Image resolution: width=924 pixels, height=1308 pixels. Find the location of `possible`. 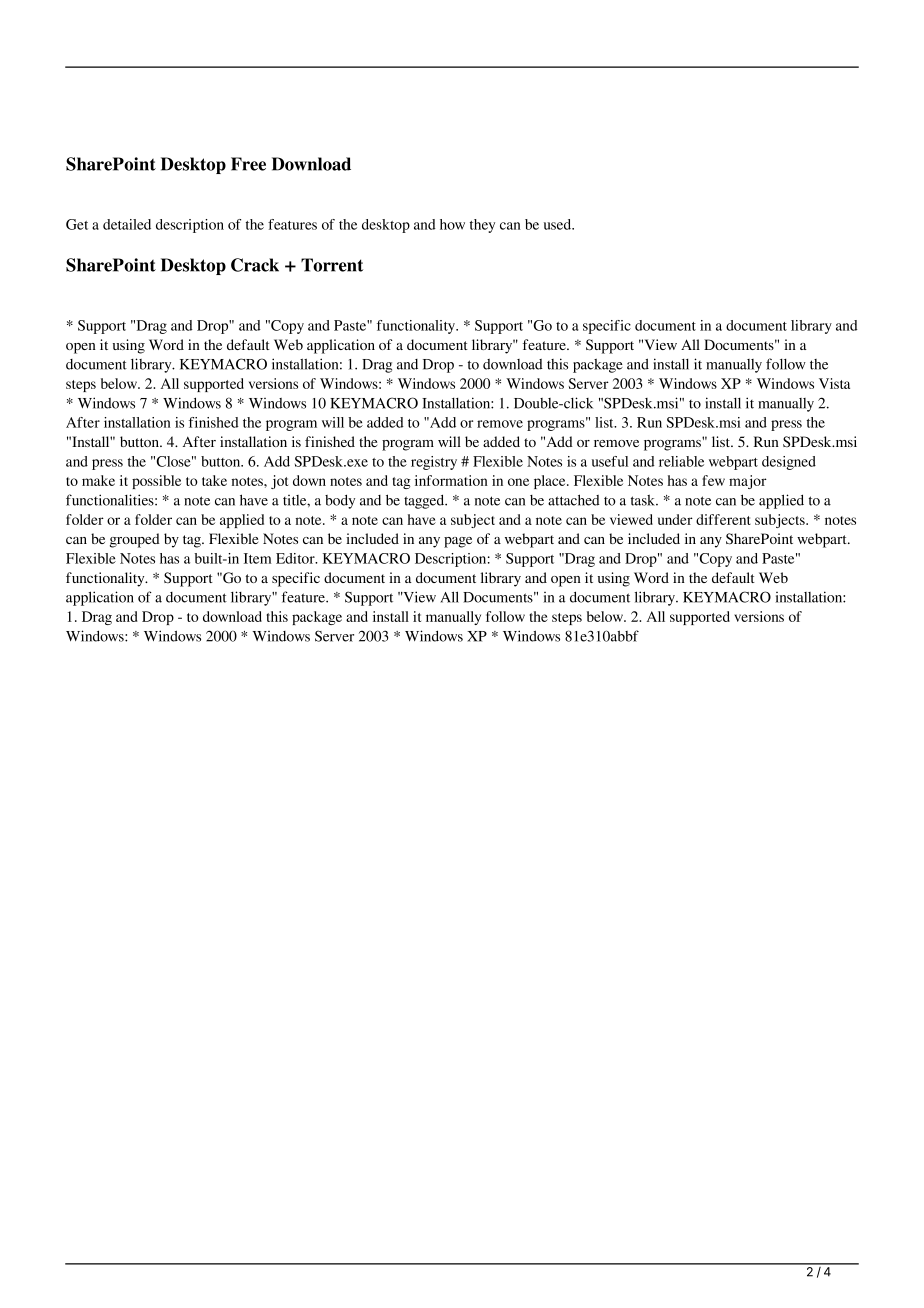

possible is located at coordinates (156, 482).
